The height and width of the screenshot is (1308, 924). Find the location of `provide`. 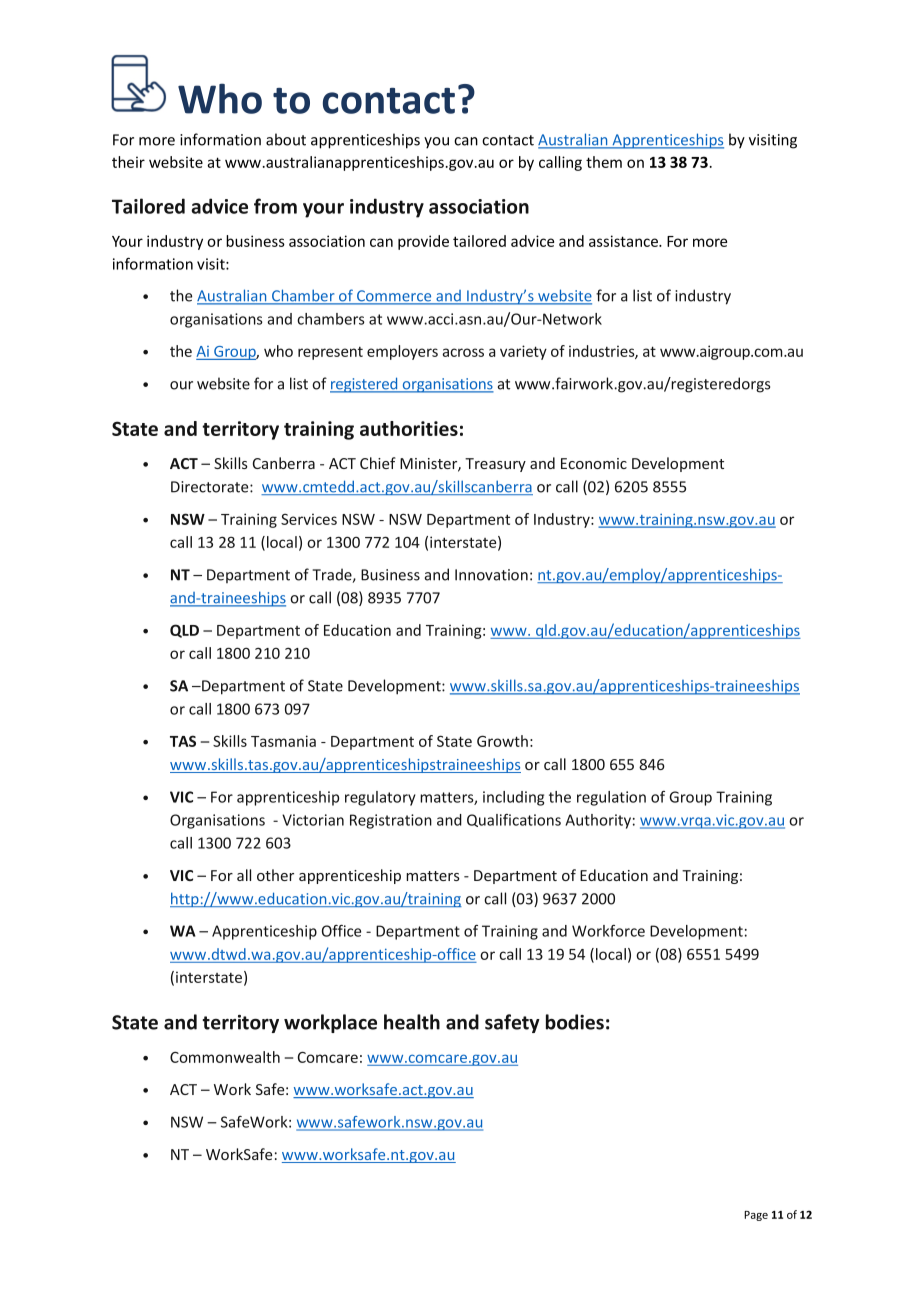

provide is located at coordinates (423, 242).
